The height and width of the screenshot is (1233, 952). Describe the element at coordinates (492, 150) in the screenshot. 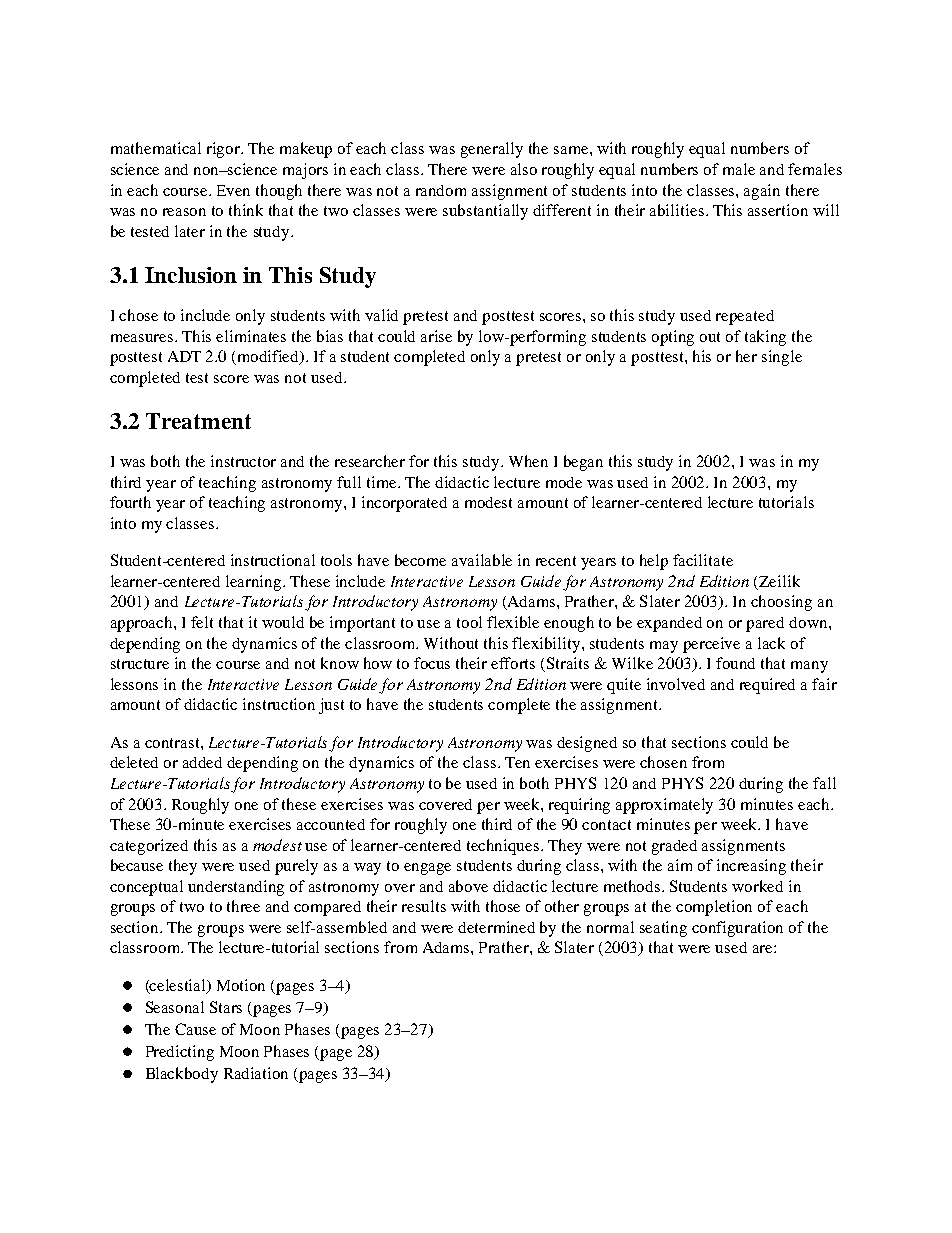

I see `generally` at that location.
